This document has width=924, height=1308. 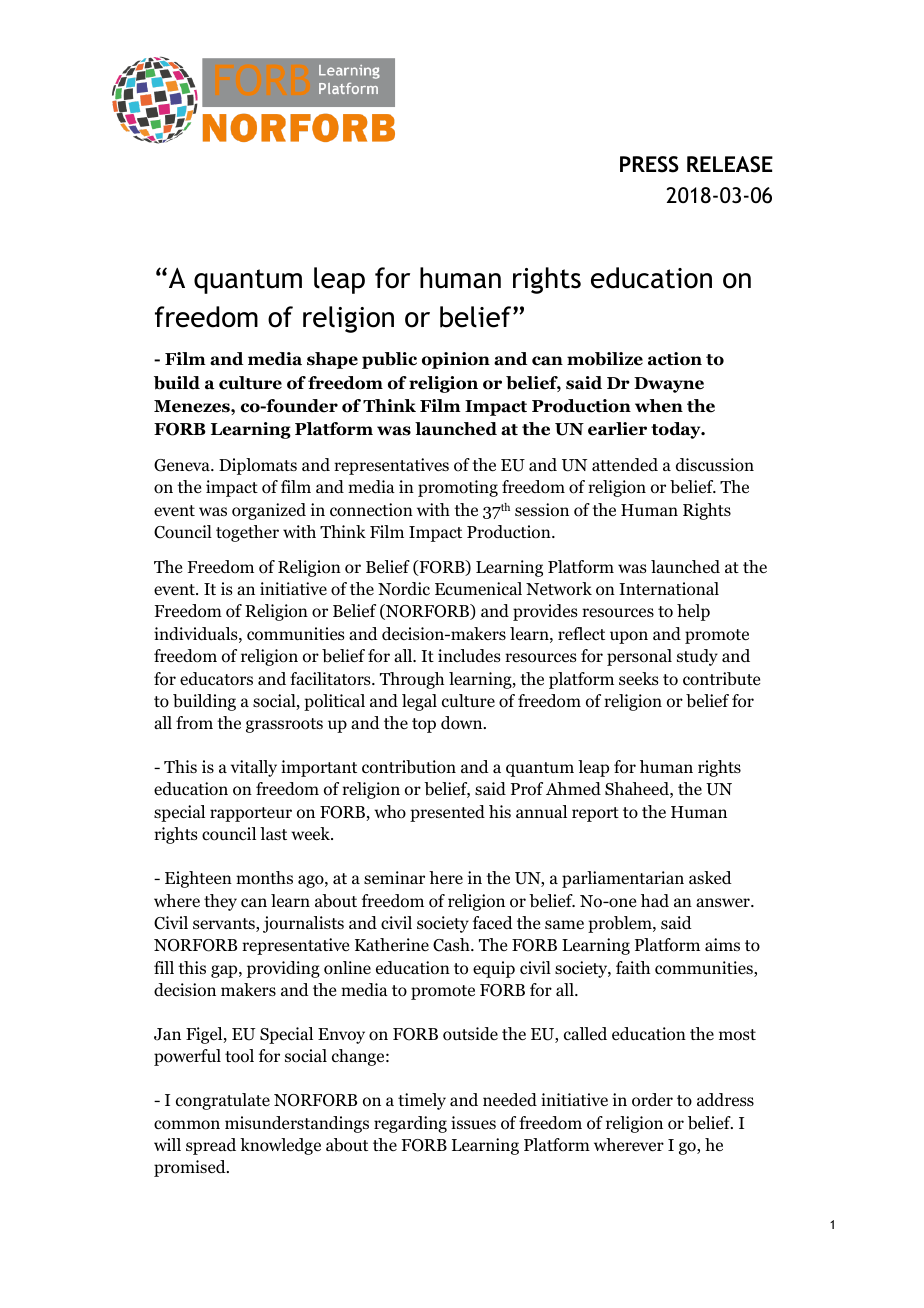 What do you see at coordinates (458, 488) in the document?
I see `promoting` at bounding box center [458, 488].
